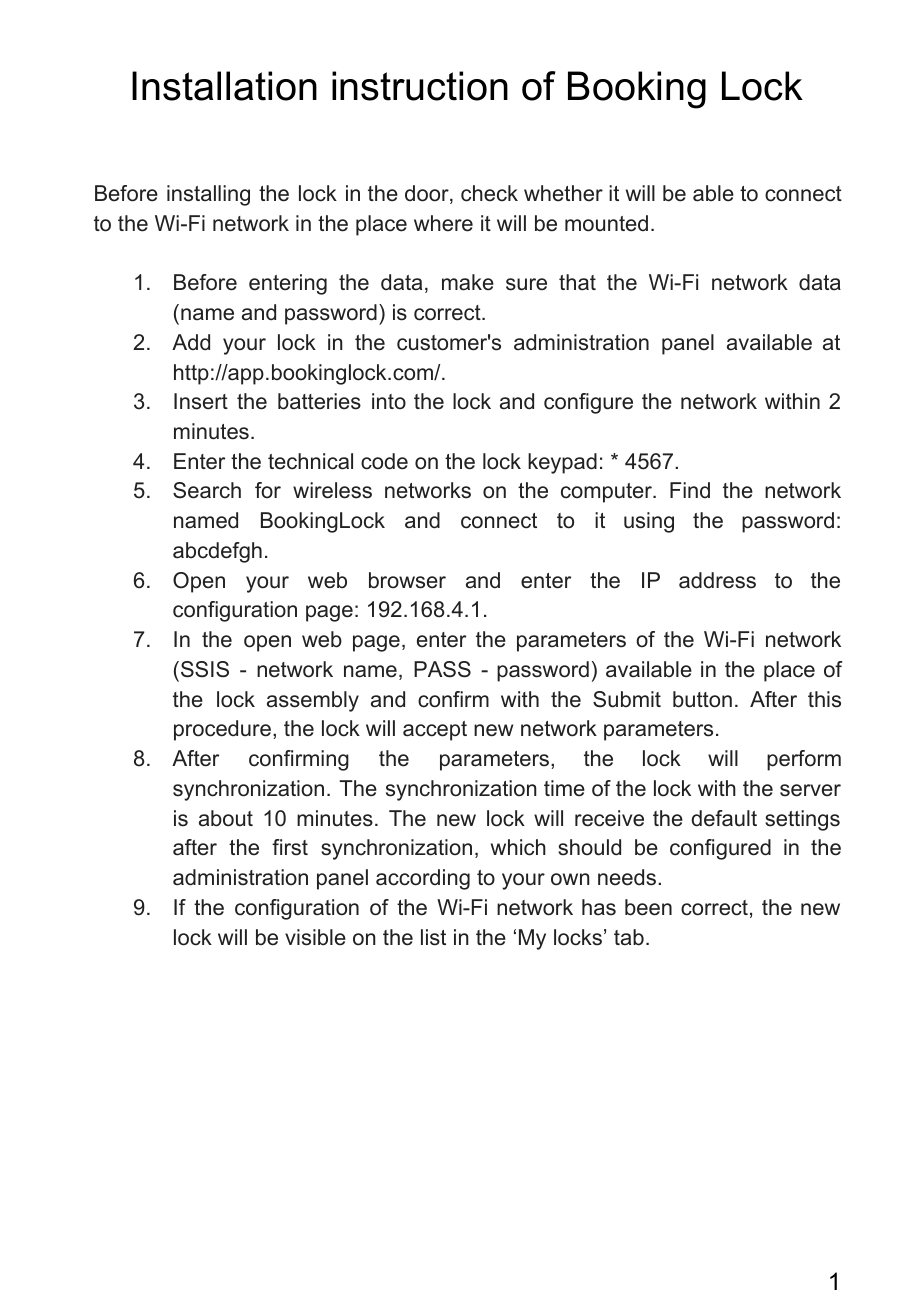  Describe the element at coordinates (313, 701) in the screenshot. I see `assembly` at that location.
